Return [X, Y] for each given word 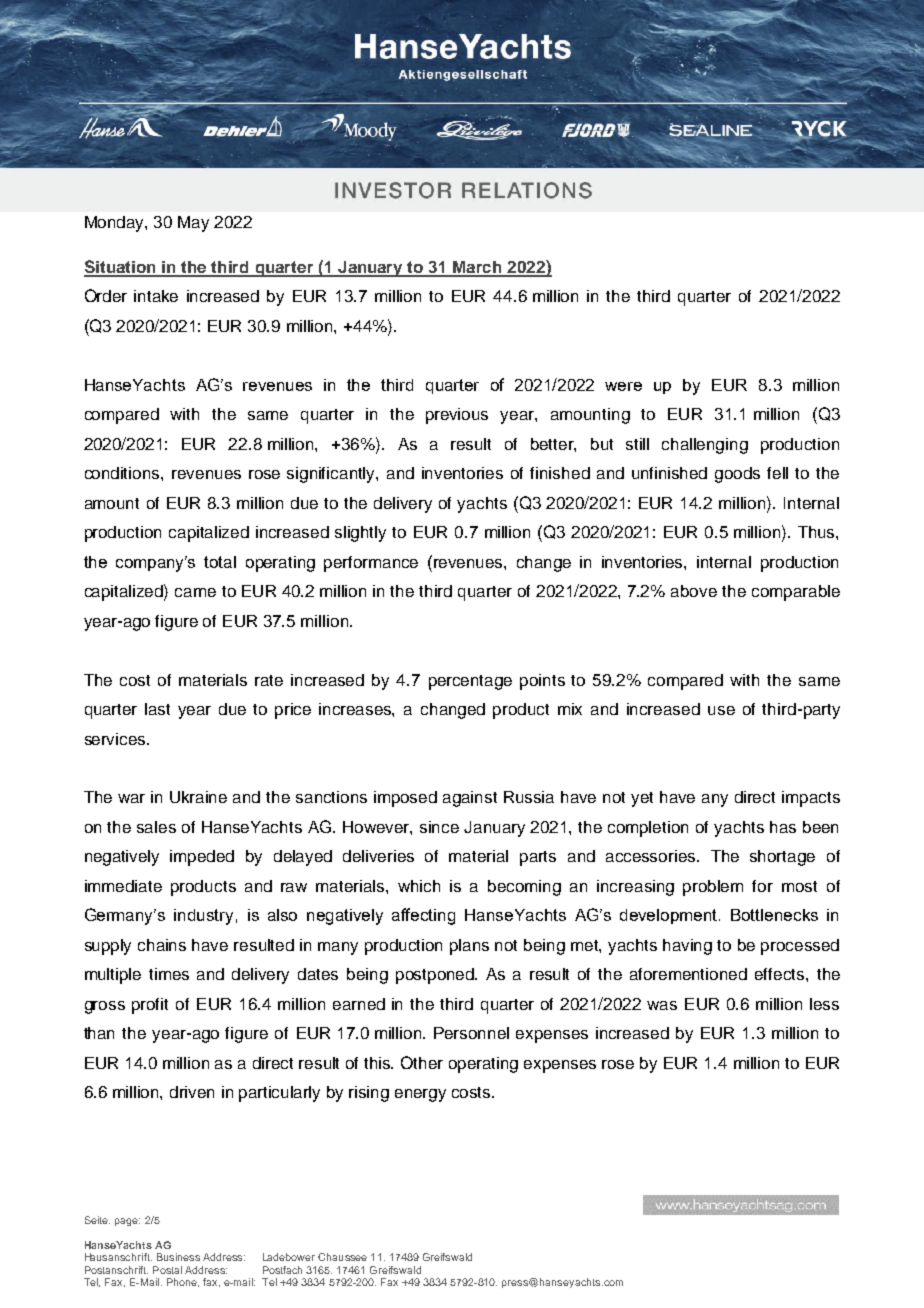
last [157, 709]
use [721, 710]
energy [420, 1095]
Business [178, 1257]
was [662, 1005]
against [470, 799]
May [193, 224]
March [478, 268]
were [623, 386]
